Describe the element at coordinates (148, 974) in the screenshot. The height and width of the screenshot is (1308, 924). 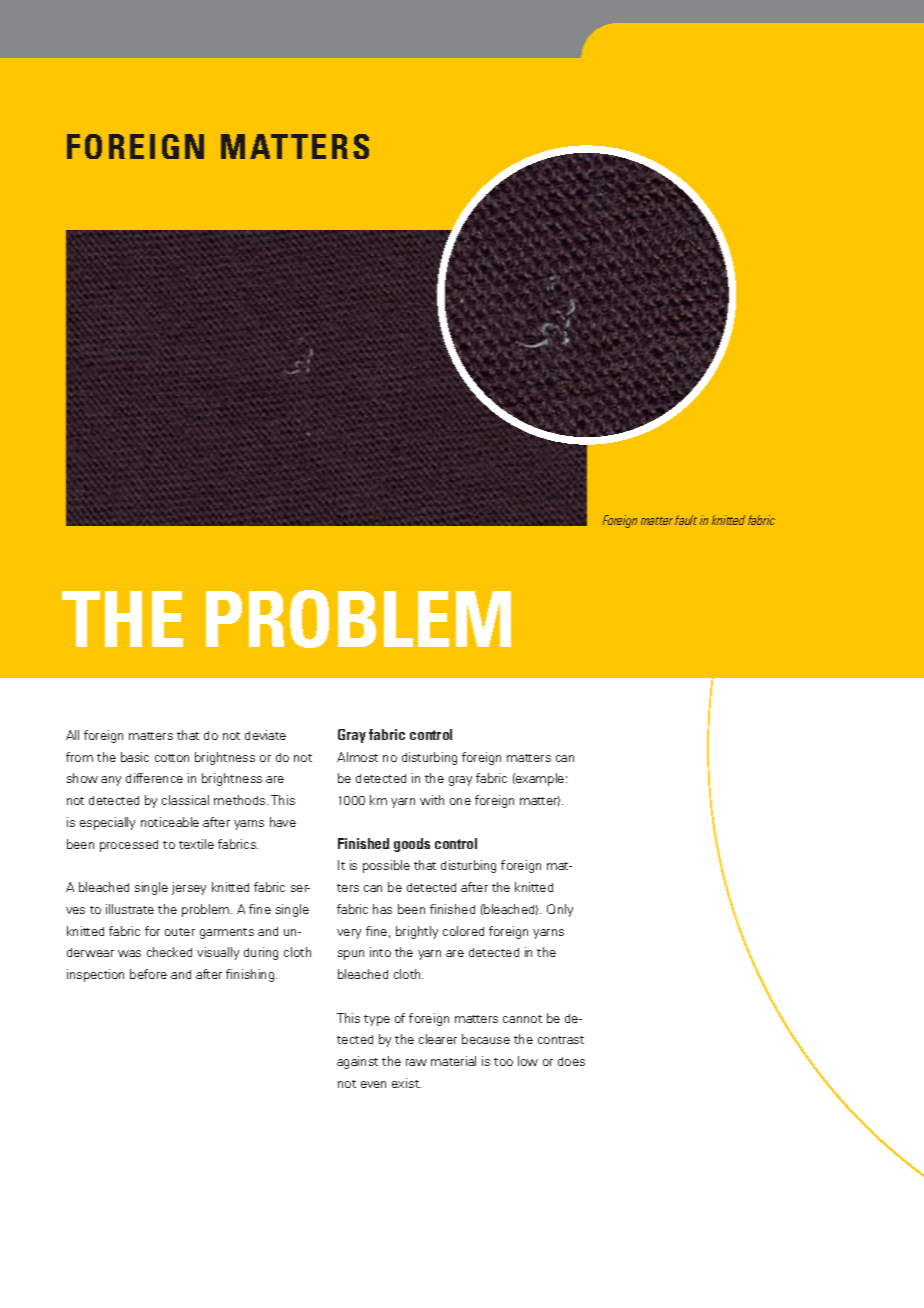
I see `before` at that location.
